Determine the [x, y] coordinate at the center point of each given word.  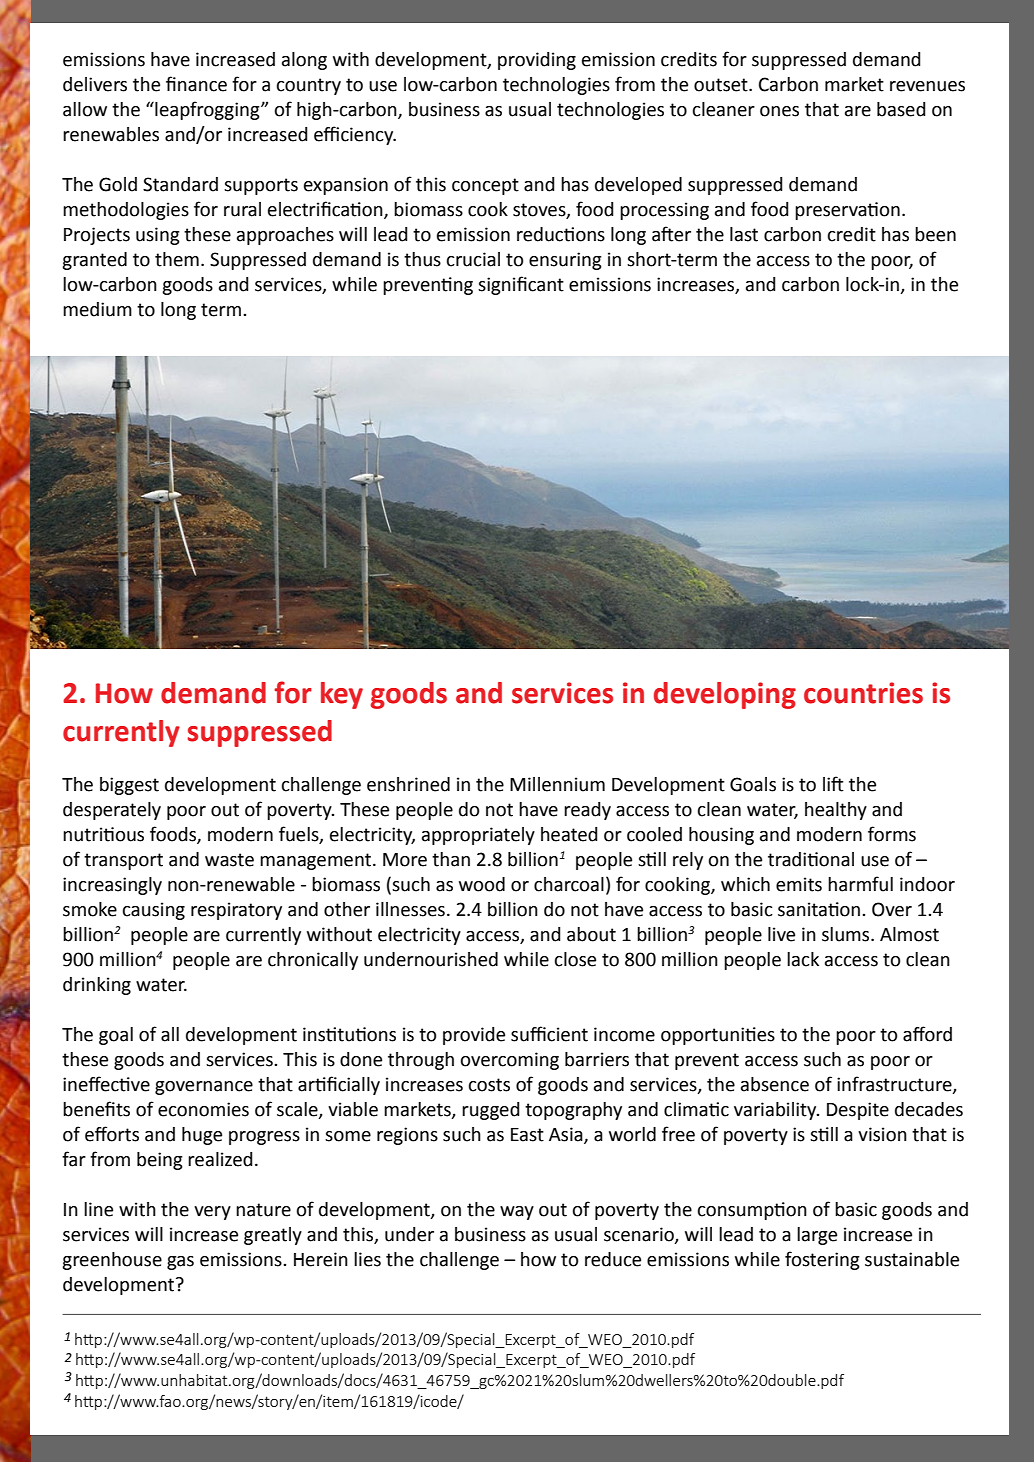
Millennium [557, 784]
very [212, 1213]
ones [779, 111]
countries [863, 693]
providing [537, 61]
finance [196, 84]
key [342, 695]
